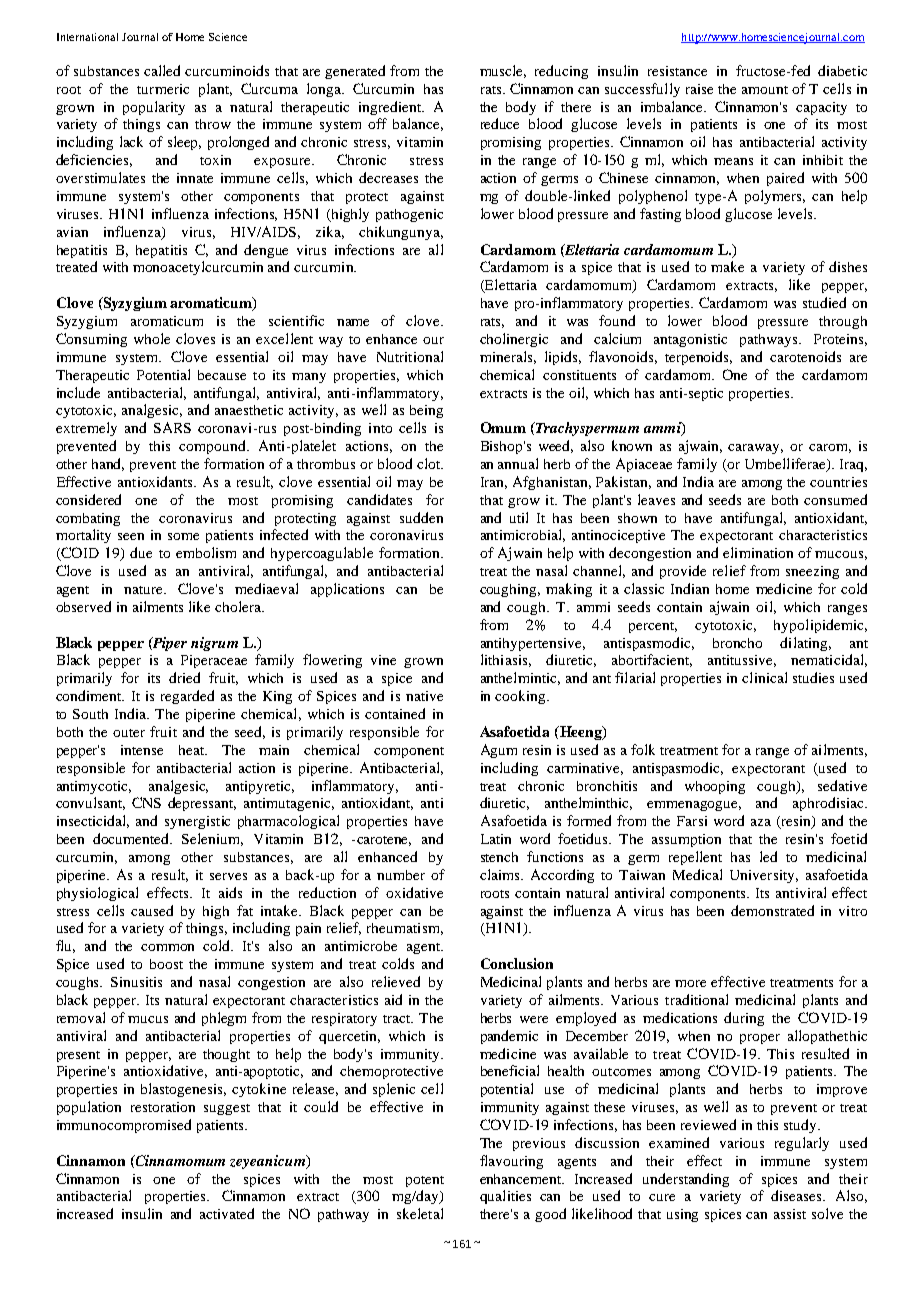 This screenshot has width=924, height=1308. Describe the element at coordinates (501, 874) in the screenshot. I see `claims` at that location.
